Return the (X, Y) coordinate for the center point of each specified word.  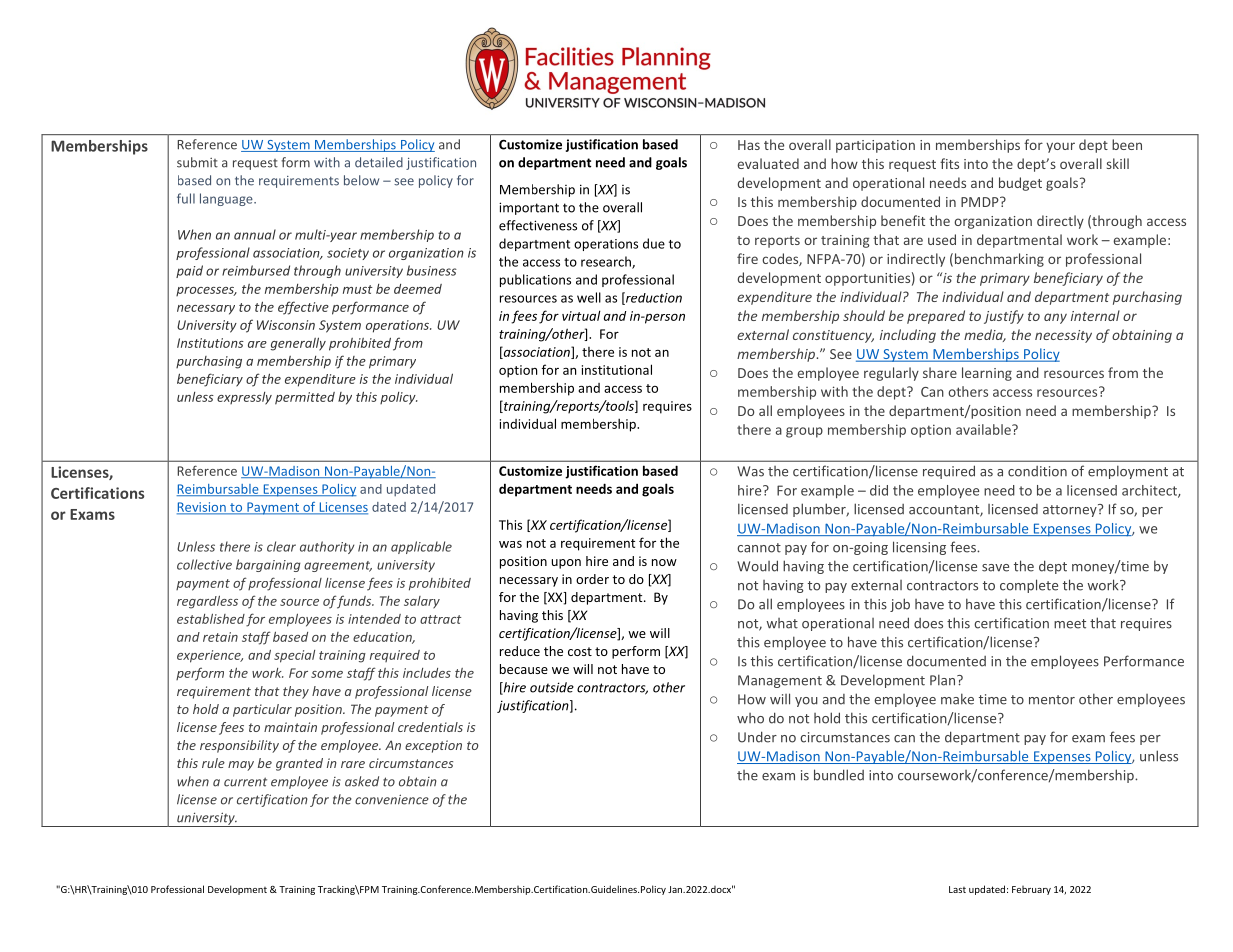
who (750, 718)
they (296, 692)
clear (281, 546)
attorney (1071, 510)
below (361, 180)
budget (1020, 184)
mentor (1052, 700)
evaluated (768, 163)
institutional (617, 369)
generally (298, 344)
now (664, 562)
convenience (392, 799)
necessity (1063, 336)
